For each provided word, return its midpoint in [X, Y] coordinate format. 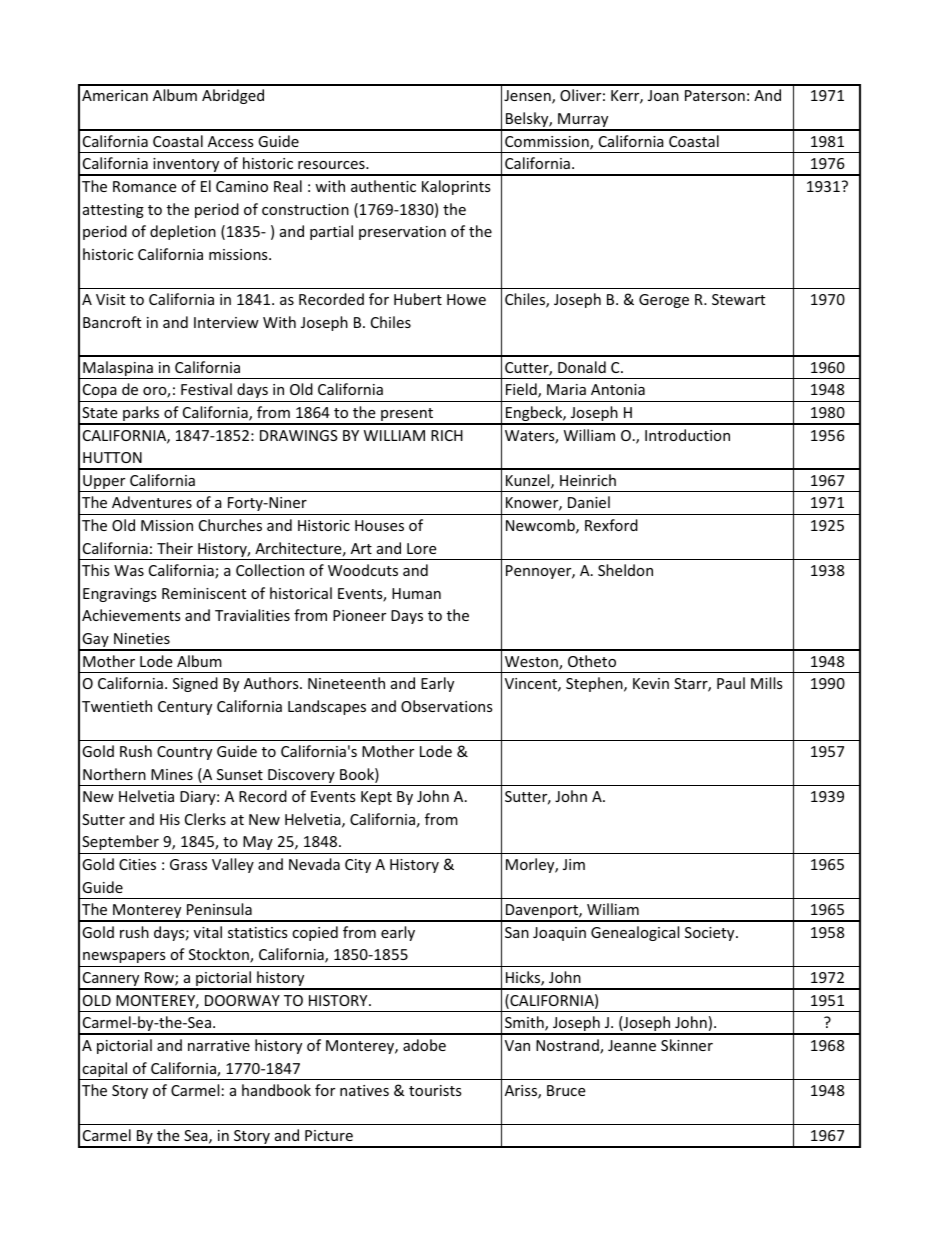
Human [416, 593]
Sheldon [625, 570]
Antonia [618, 389]
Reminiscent [204, 593]
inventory [186, 166]
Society [711, 934]
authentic [383, 186]
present [407, 416]
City [358, 866]
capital [105, 1071]
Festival [206, 389]
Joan [663, 95]
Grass [188, 864]
